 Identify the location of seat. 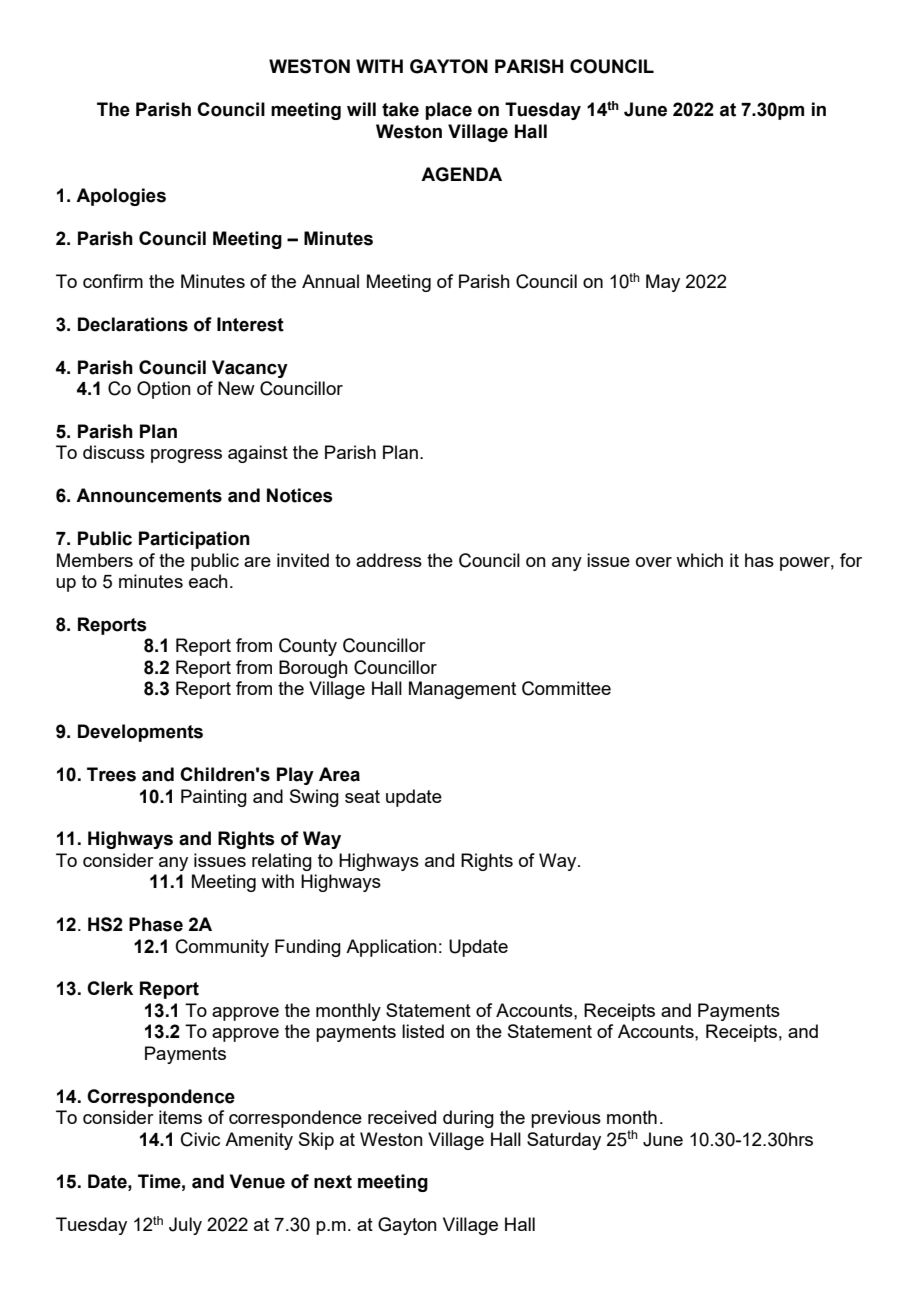
(362, 796).
